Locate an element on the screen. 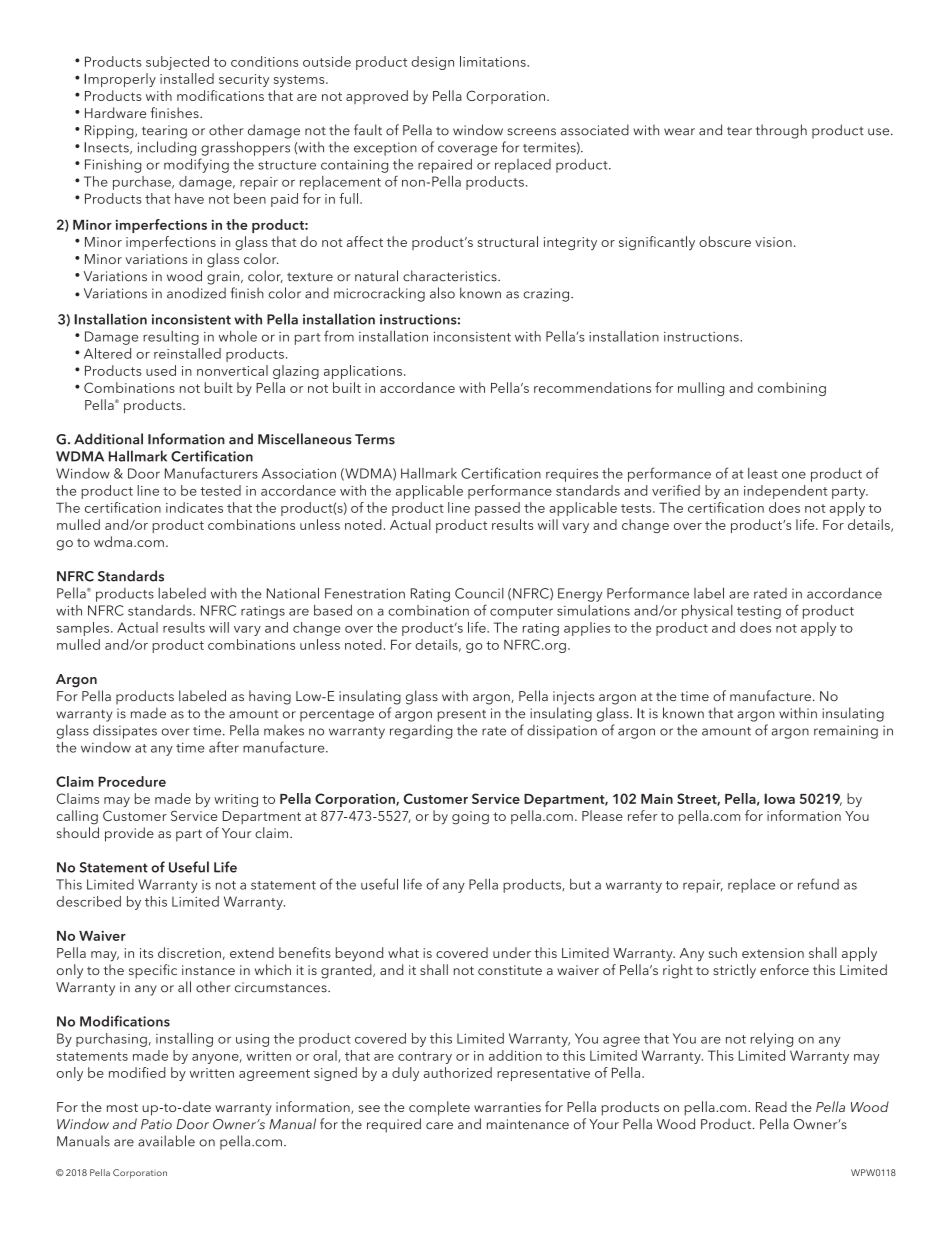 This screenshot has height=1233, width=952. subjected is located at coordinates (177, 63).
